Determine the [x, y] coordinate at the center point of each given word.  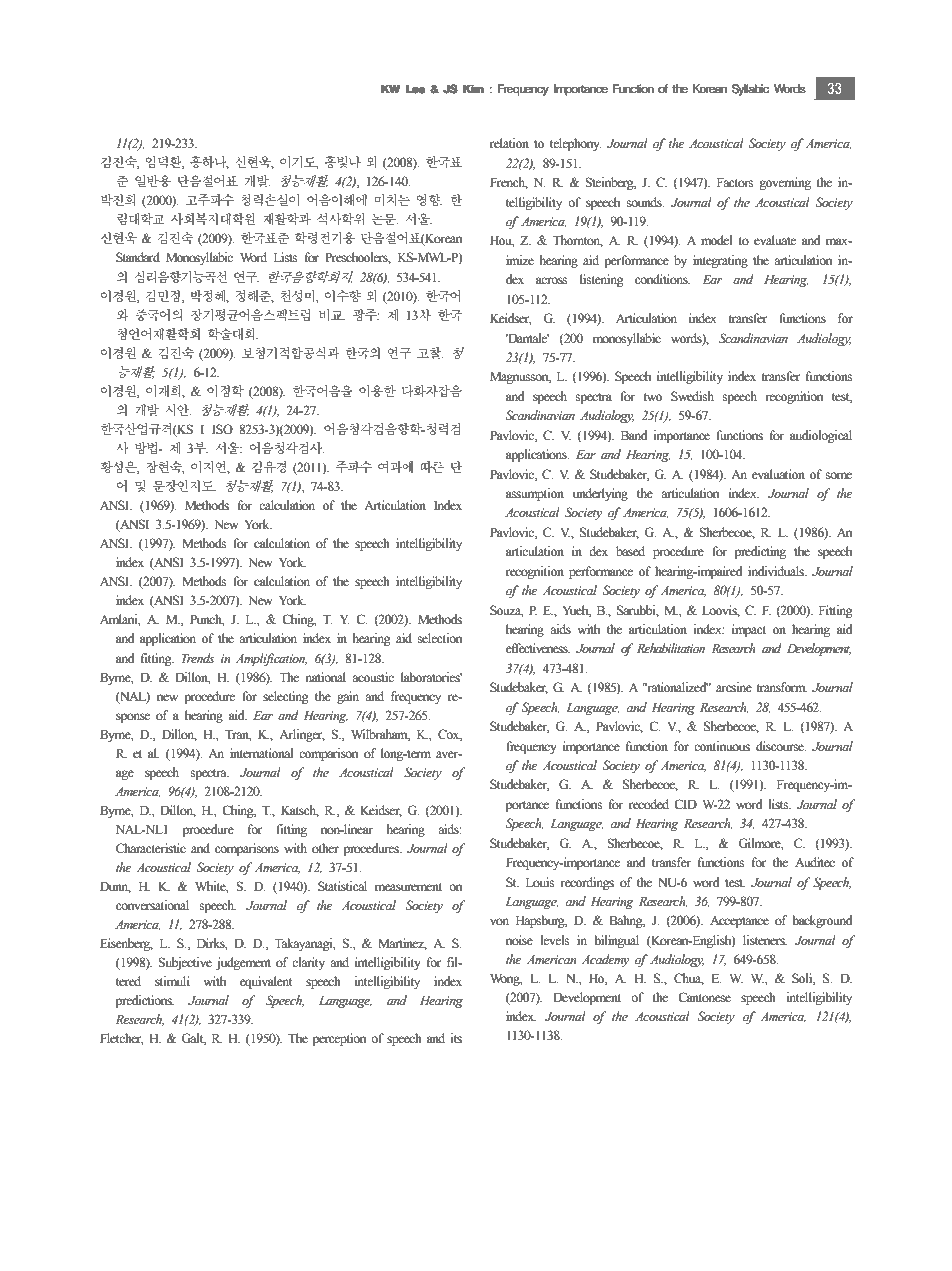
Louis [540, 882]
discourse [781, 746]
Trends [198, 658]
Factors [735, 183]
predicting [760, 552]
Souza [506, 611]
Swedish [692, 396]
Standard [138, 257]
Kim [473, 89]
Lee [415, 89]
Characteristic [151, 848]
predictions [145, 1001]
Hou [502, 241]
